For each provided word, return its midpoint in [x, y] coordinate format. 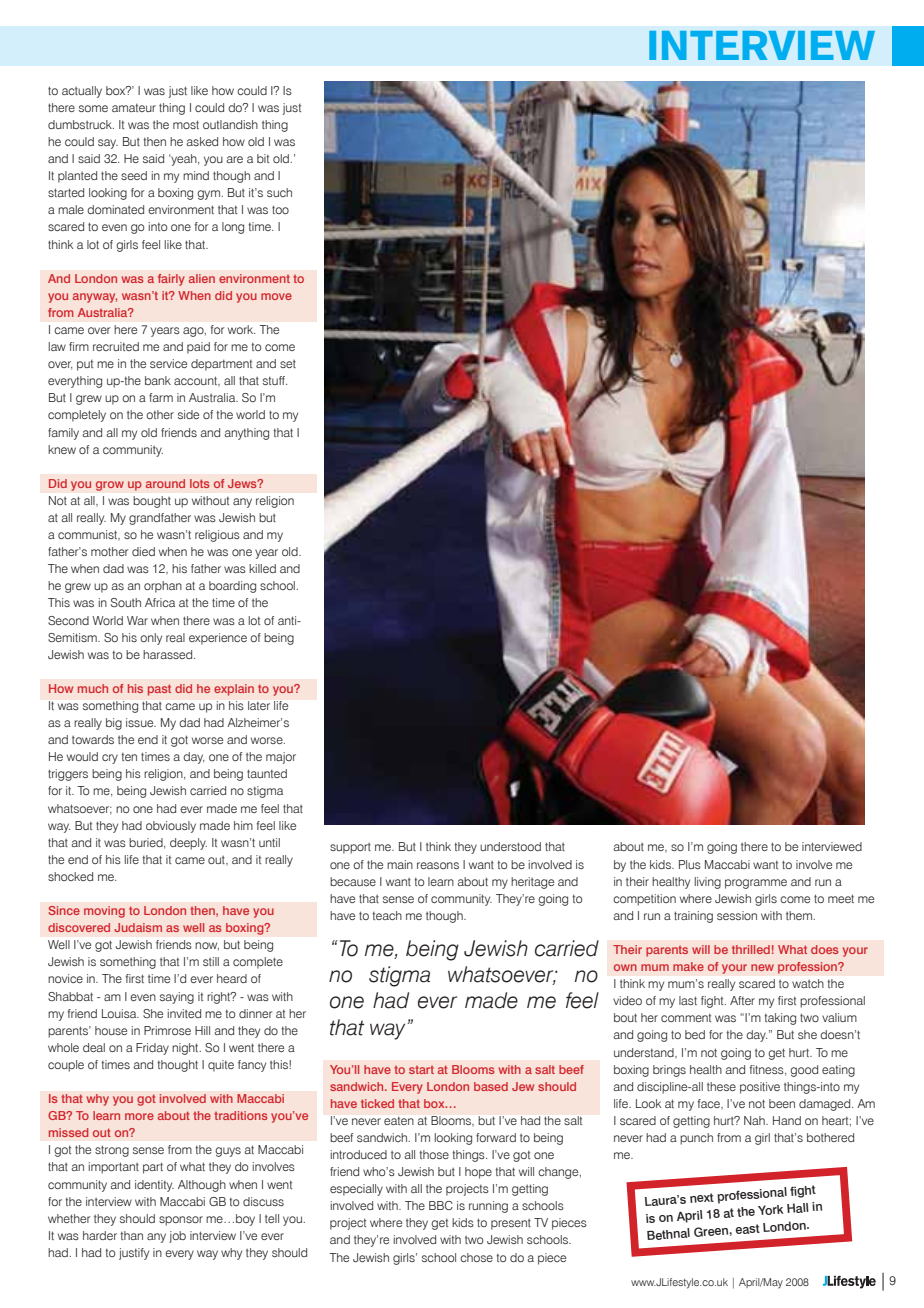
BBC [441, 1205]
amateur [134, 108]
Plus [690, 864]
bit [263, 158]
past [159, 690]
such [279, 192]
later [259, 705]
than [131, 1235]
